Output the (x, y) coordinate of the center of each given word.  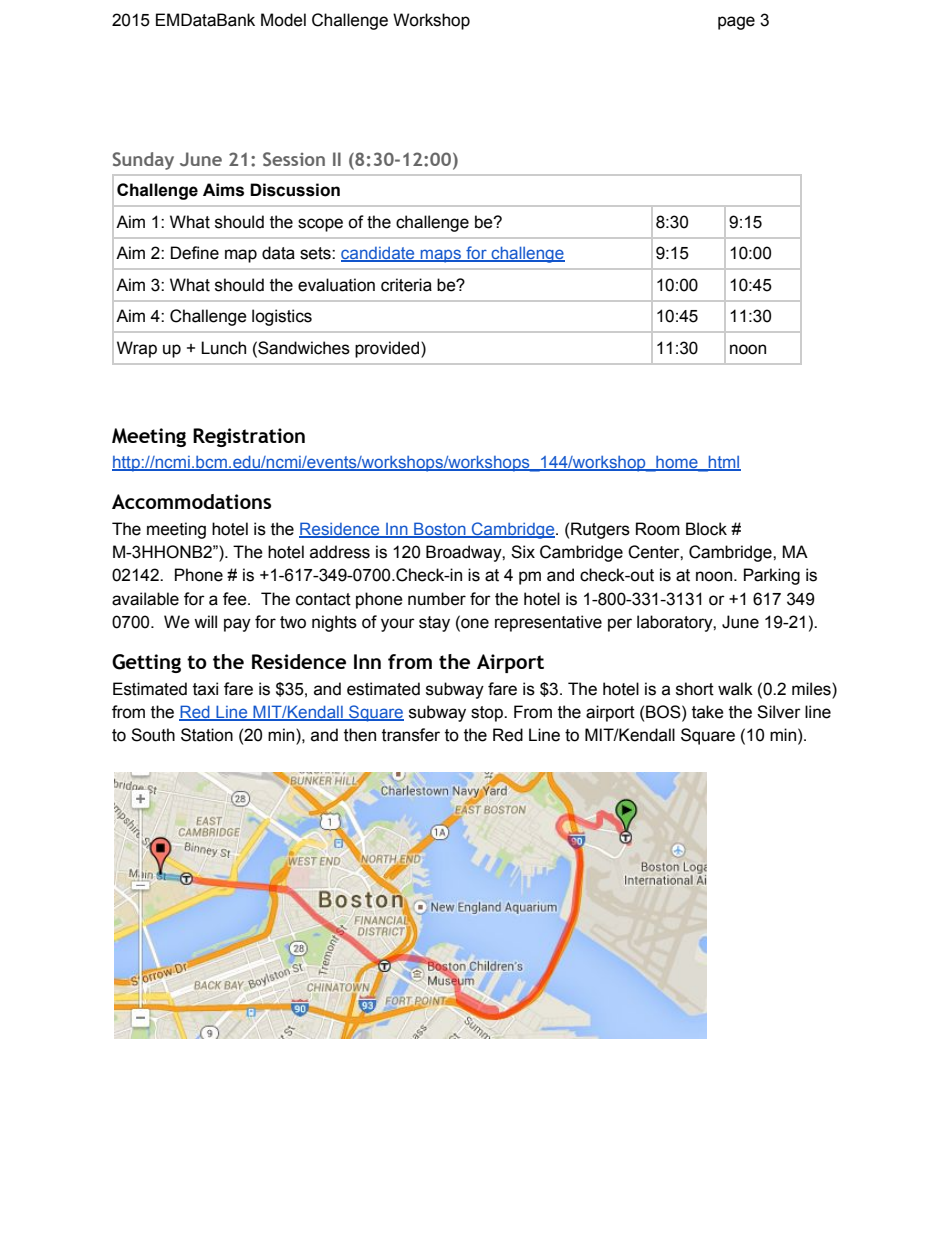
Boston (440, 529)
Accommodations (191, 501)
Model (283, 20)
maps (441, 256)
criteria (406, 285)
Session (294, 159)
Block (706, 529)
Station (207, 735)
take (708, 712)
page (736, 23)
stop (488, 714)
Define (195, 253)
